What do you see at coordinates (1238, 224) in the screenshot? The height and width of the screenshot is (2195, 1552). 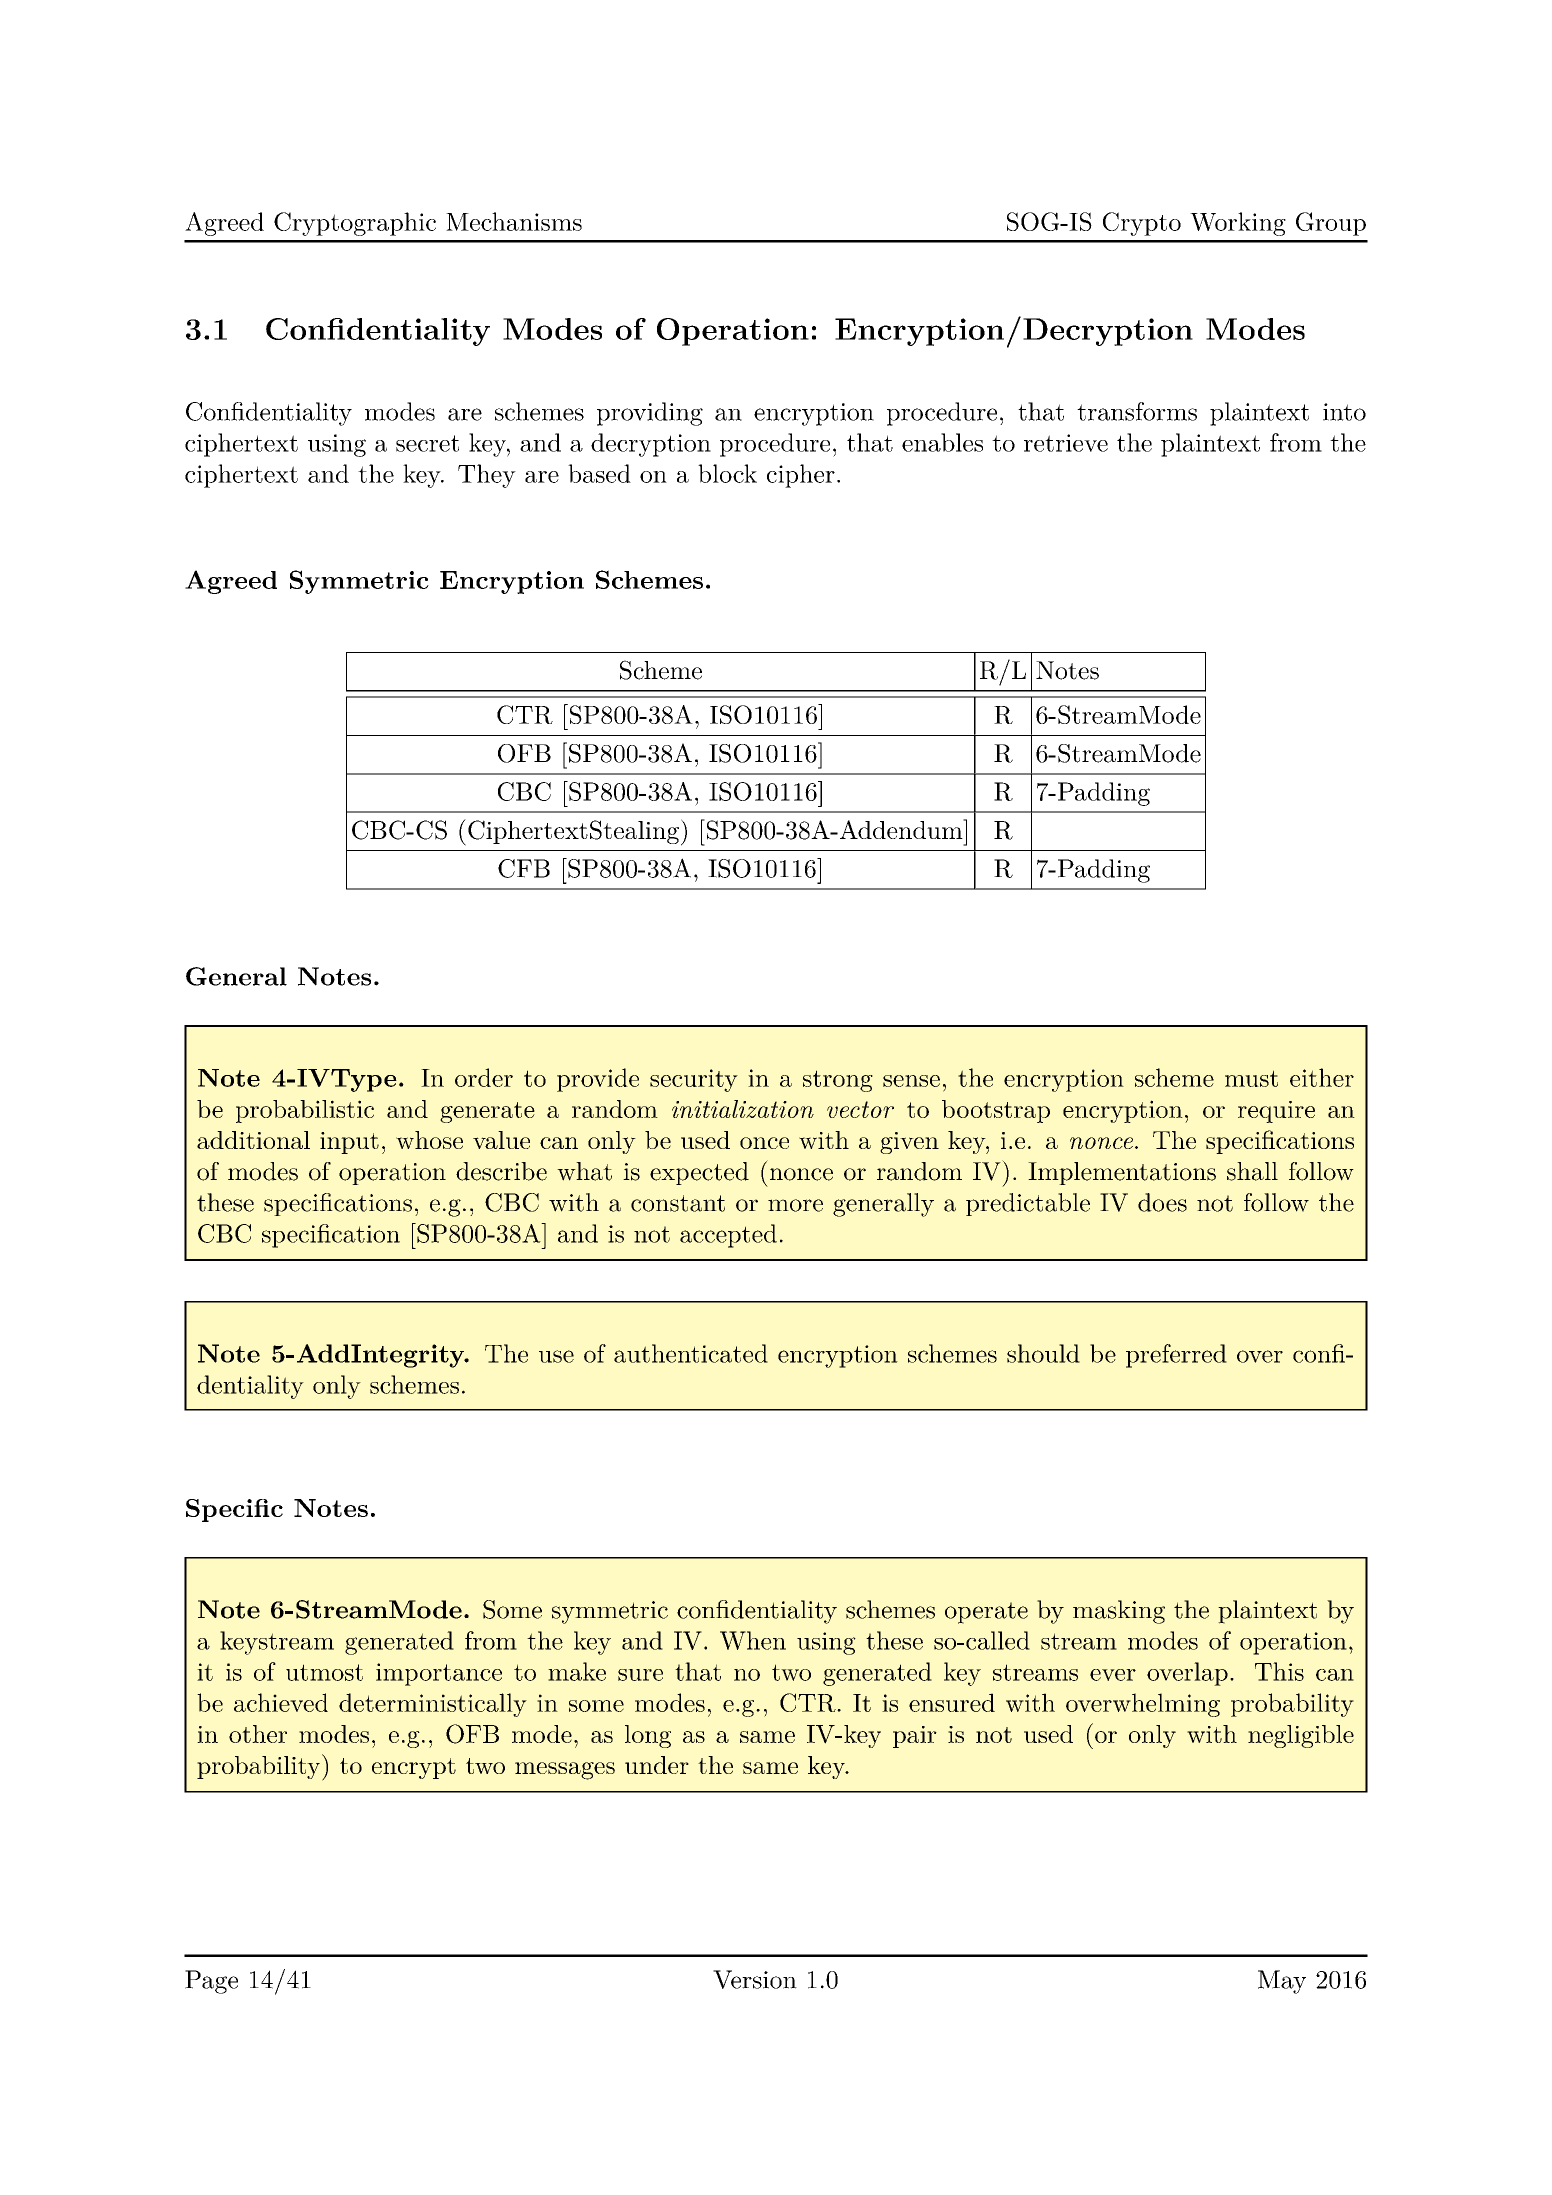 I see `Working` at bounding box center [1238, 224].
